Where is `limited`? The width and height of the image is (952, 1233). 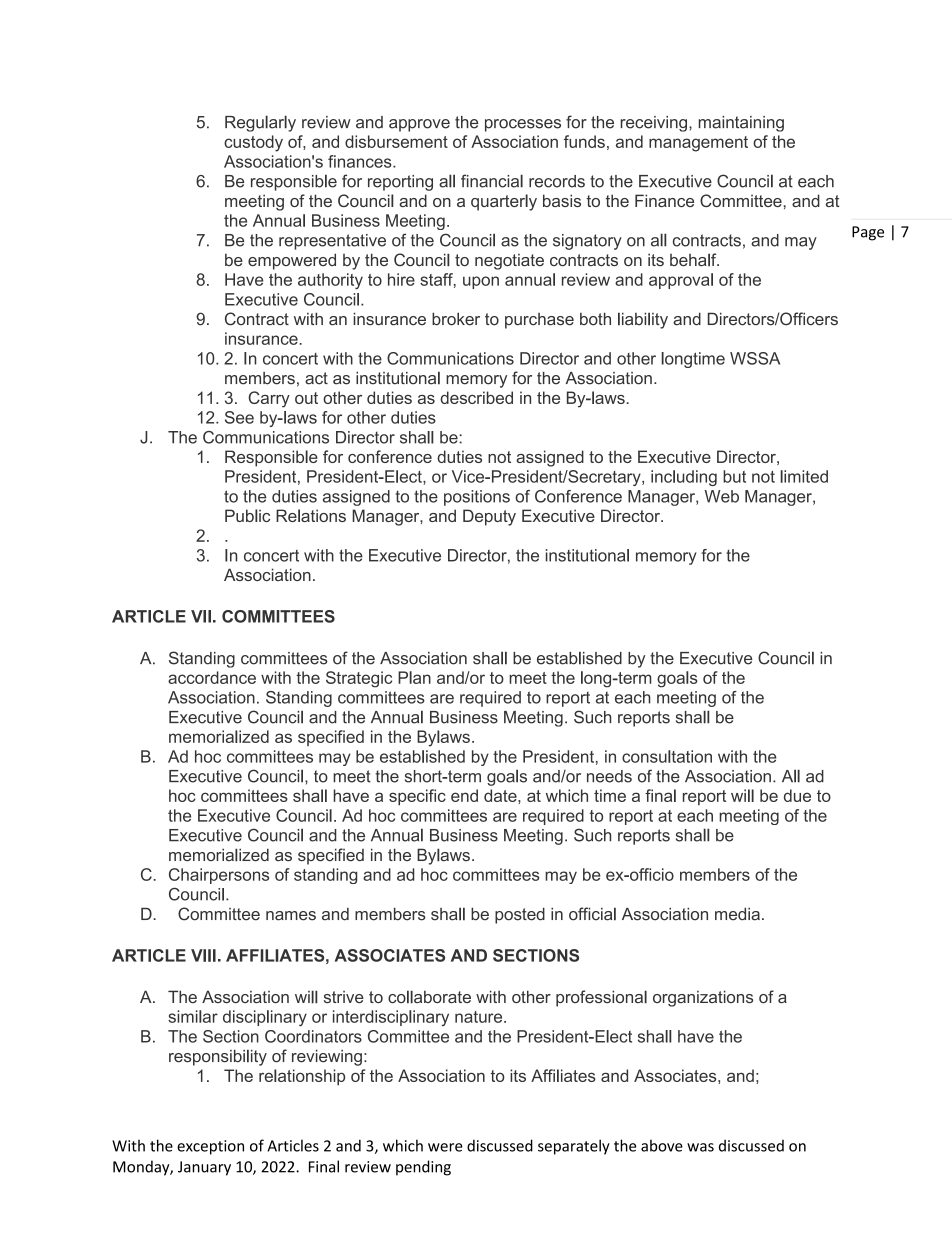
limited is located at coordinates (804, 476).
